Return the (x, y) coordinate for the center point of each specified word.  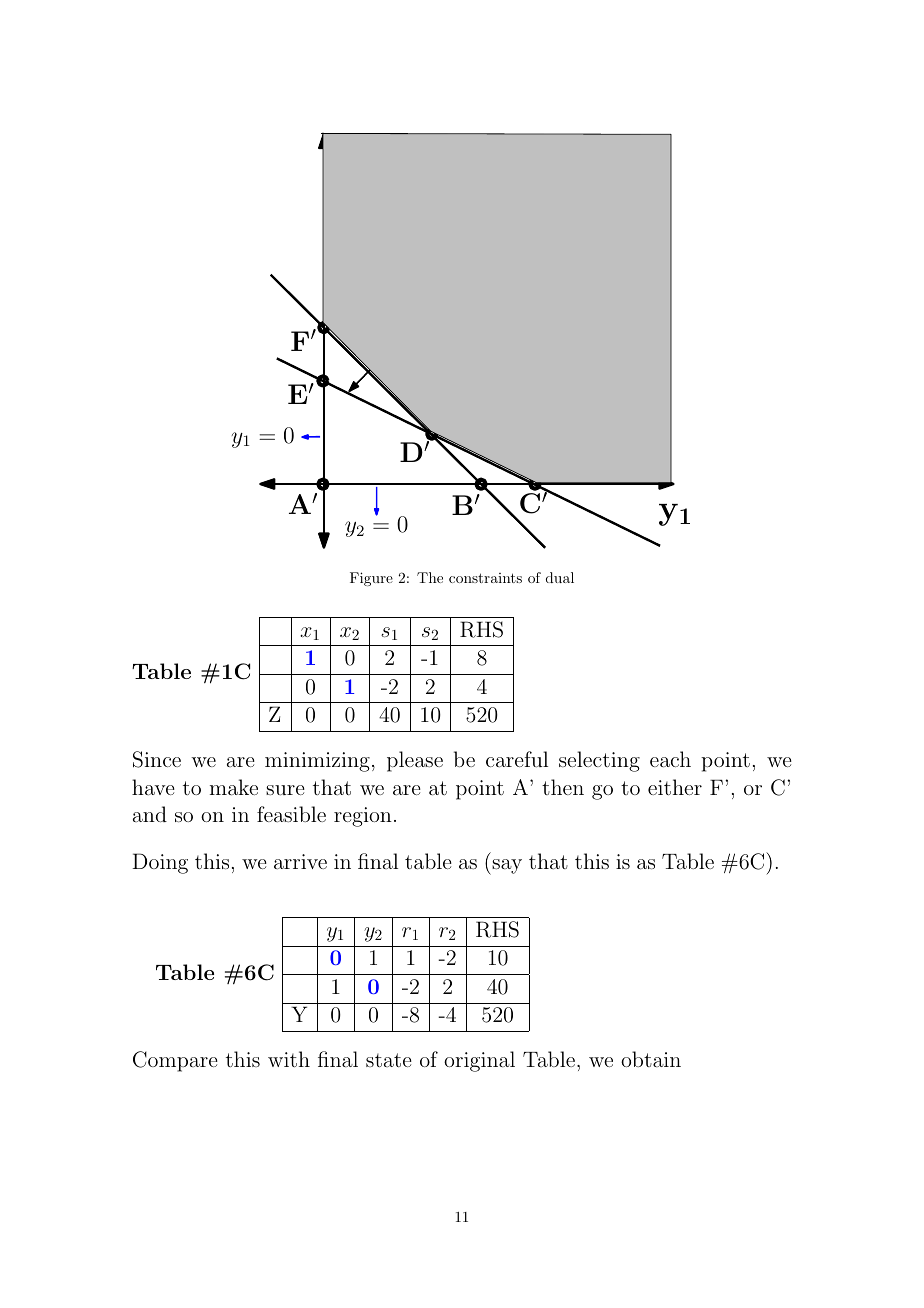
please (415, 761)
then (563, 787)
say (506, 867)
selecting (599, 761)
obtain (651, 1059)
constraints (485, 578)
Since (157, 759)
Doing (160, 863)
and (150, 814)
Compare (175, 1061)
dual (560, 577)
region (363, 817)
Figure (371, 579)
